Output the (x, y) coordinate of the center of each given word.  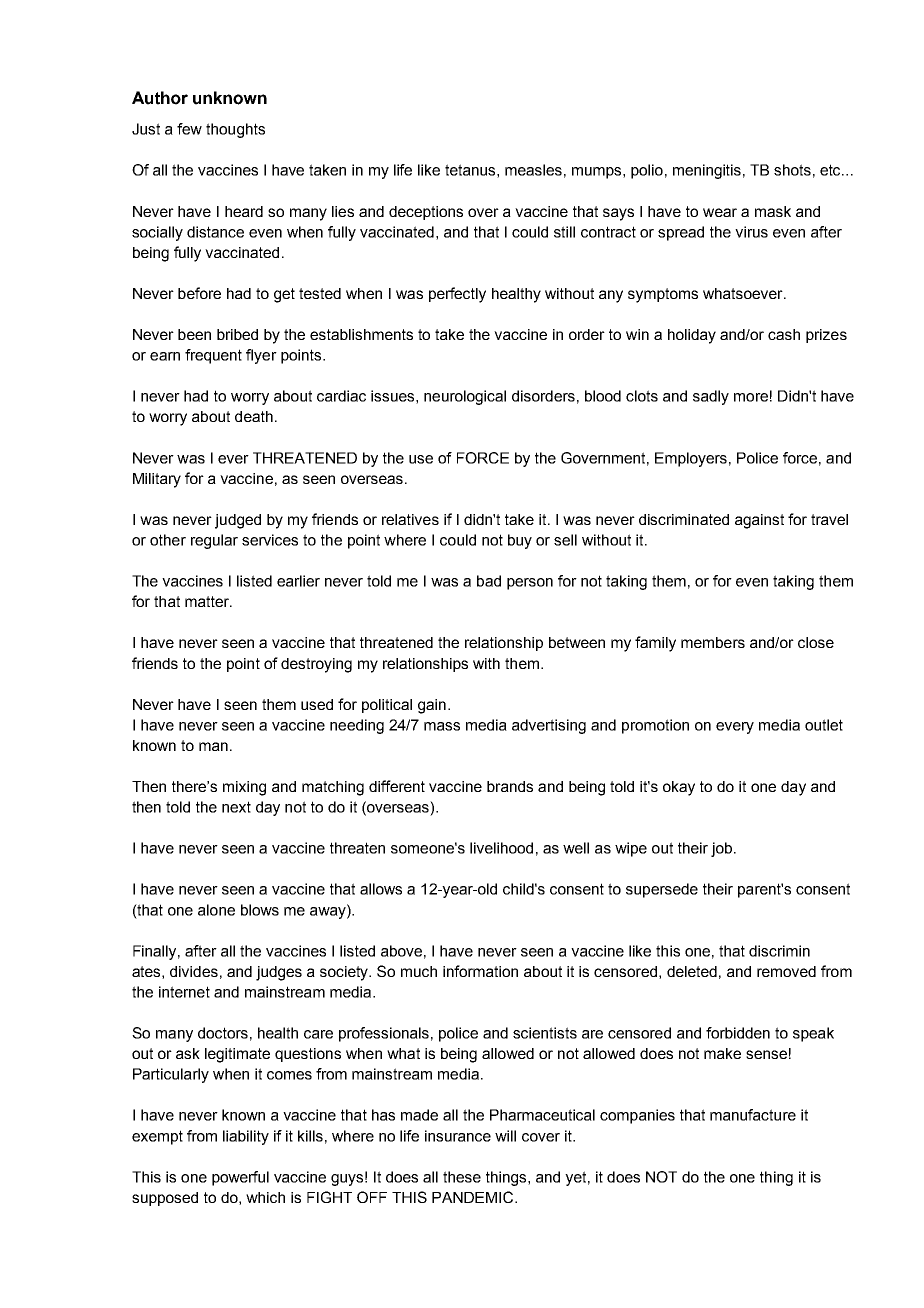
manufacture (753, 1115)
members (713, 642)
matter (208, 601)
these (462, 1177)
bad (489, 581)
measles (533, 170)
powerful (240, 1178)
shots (792, 170)
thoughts (235, 130)
